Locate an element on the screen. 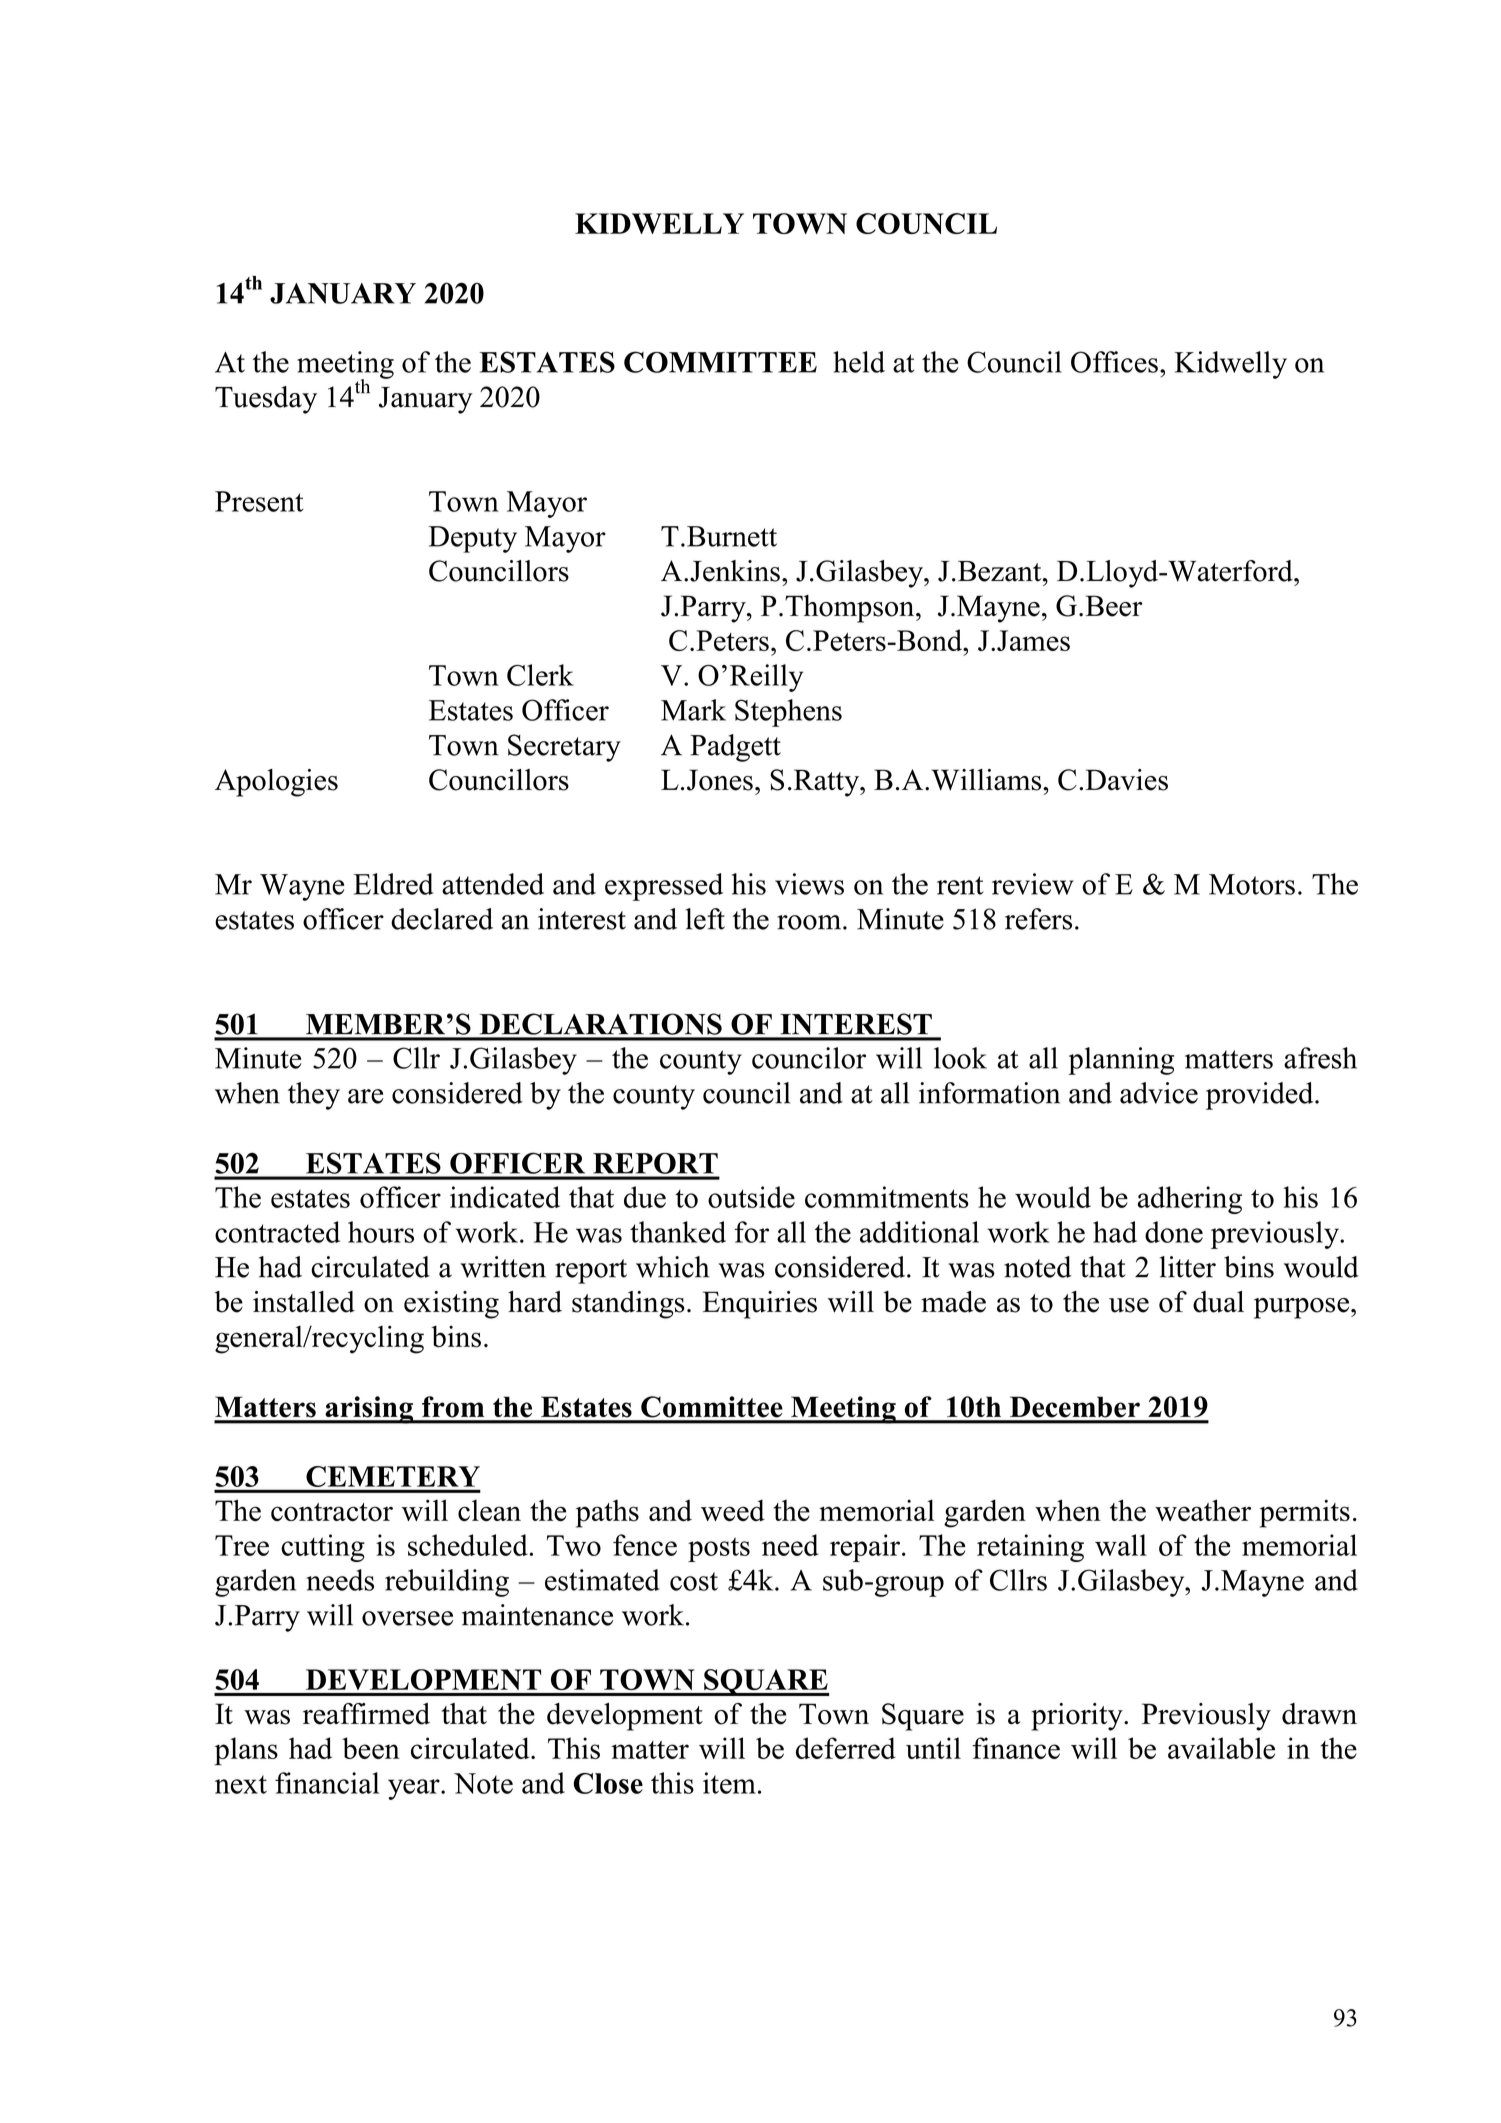  deferred is located at coordinates (846, 1748).
